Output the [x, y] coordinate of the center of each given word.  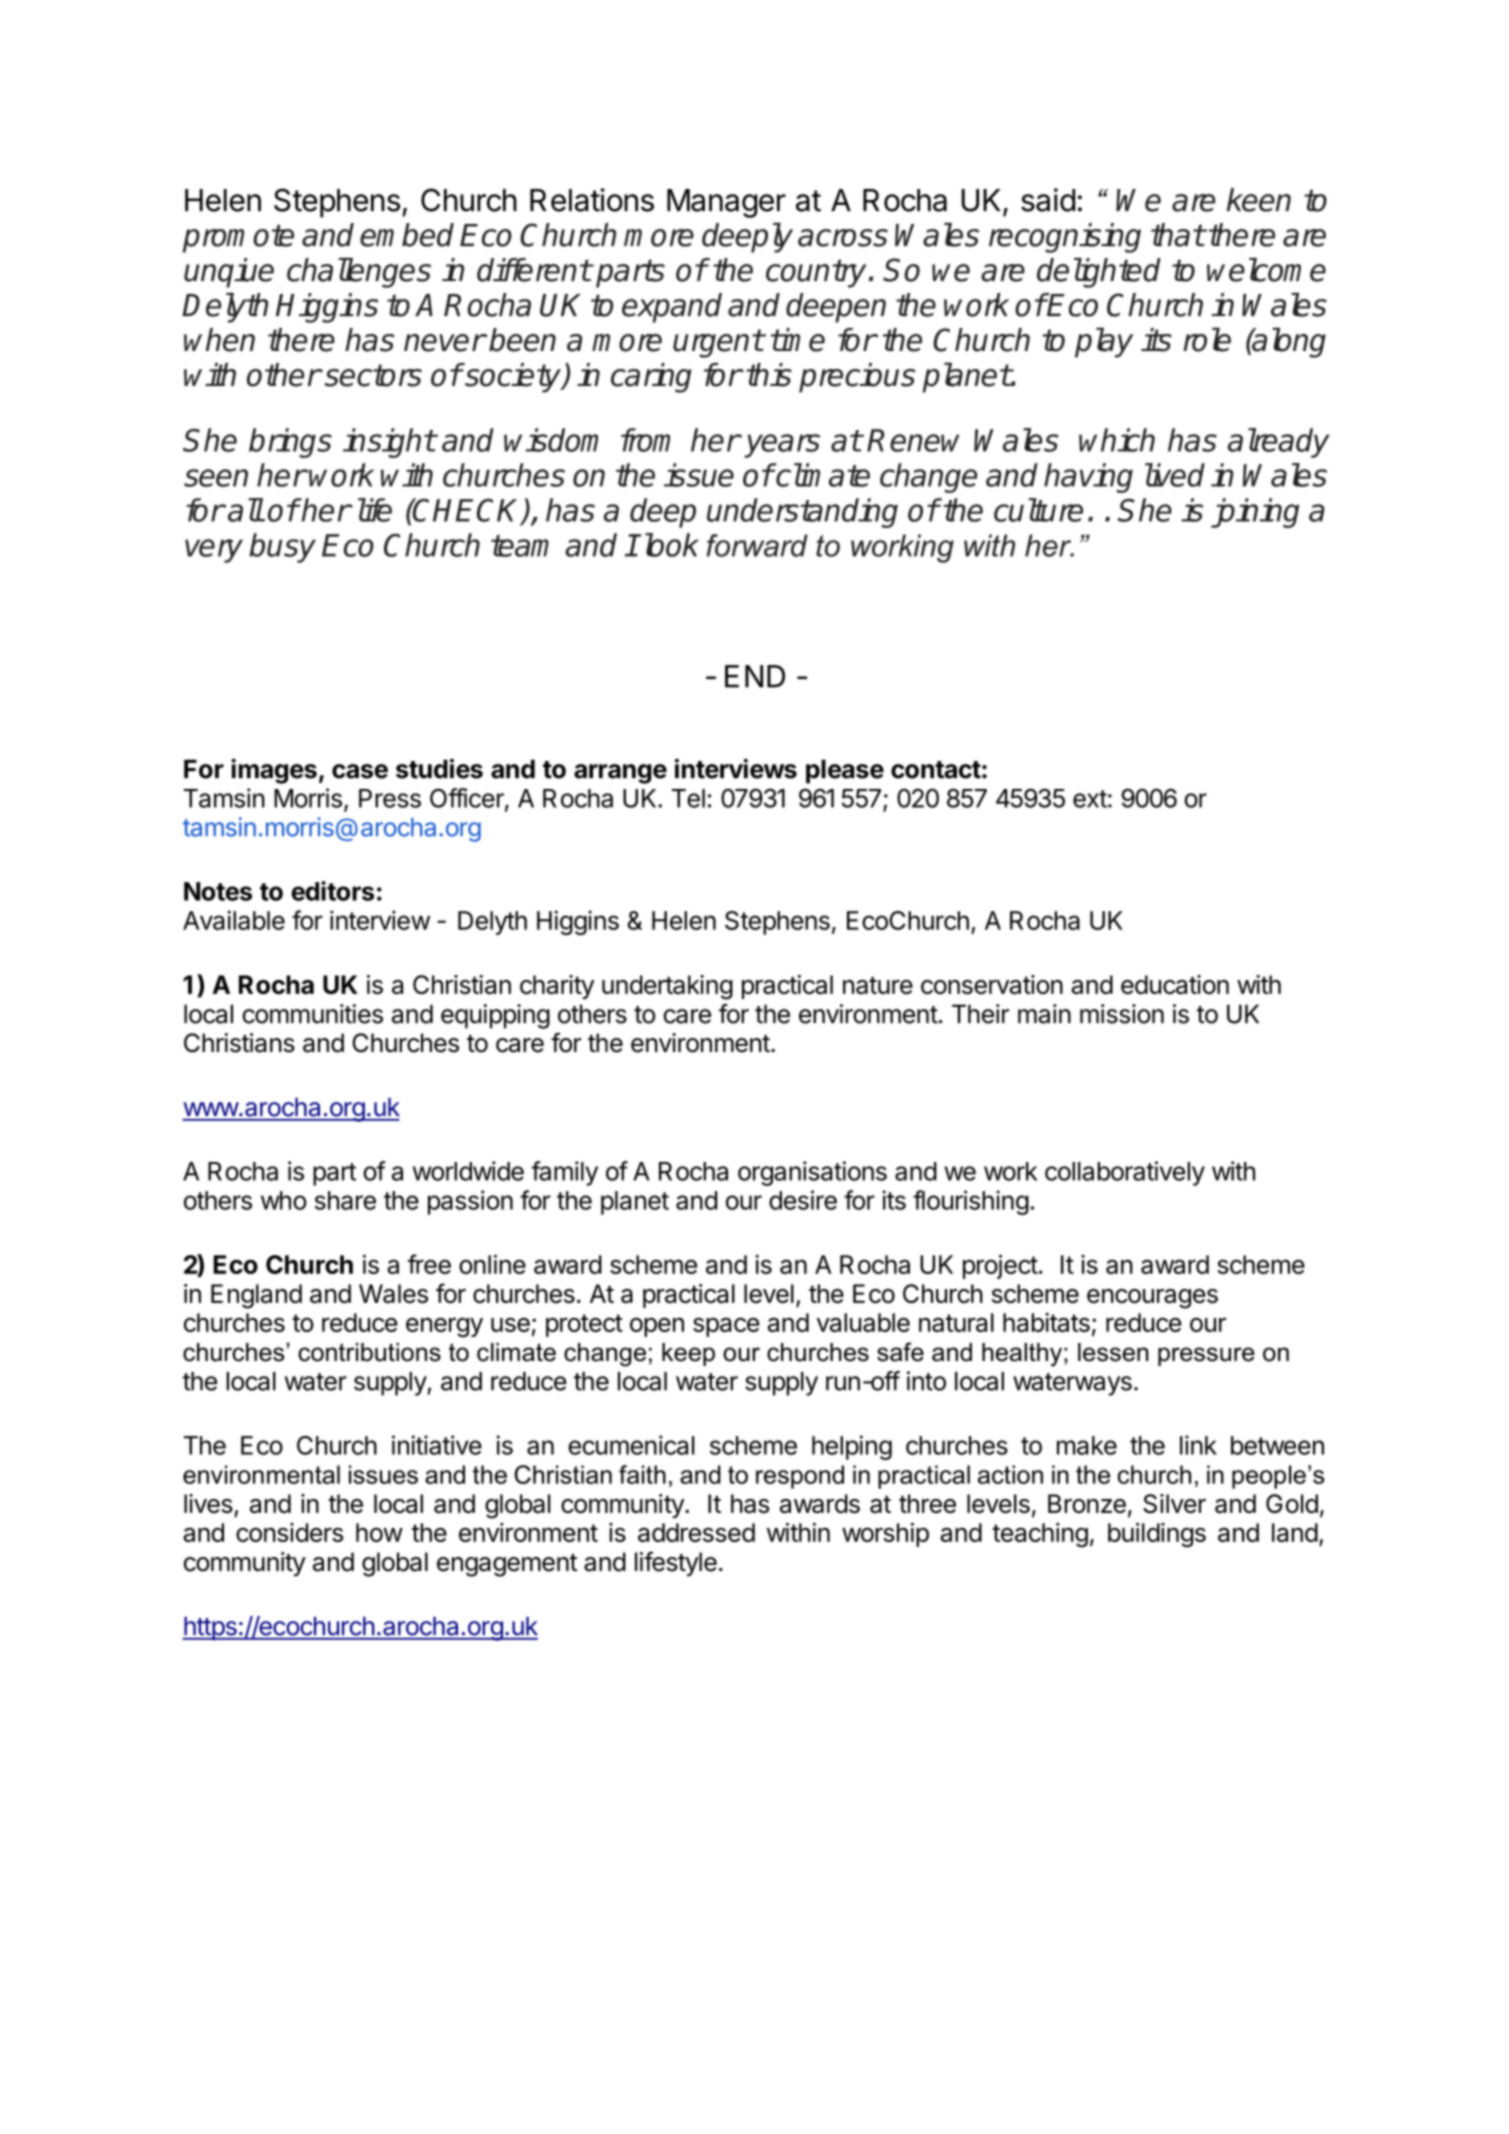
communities [312, 1014]
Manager [726, 203]
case [360, 771]
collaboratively [1125, 1173]
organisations [812, 1173]
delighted [1099, 273]
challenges [359, 273]
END [755, 676]
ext [1090, 799]
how [379, 1532]
